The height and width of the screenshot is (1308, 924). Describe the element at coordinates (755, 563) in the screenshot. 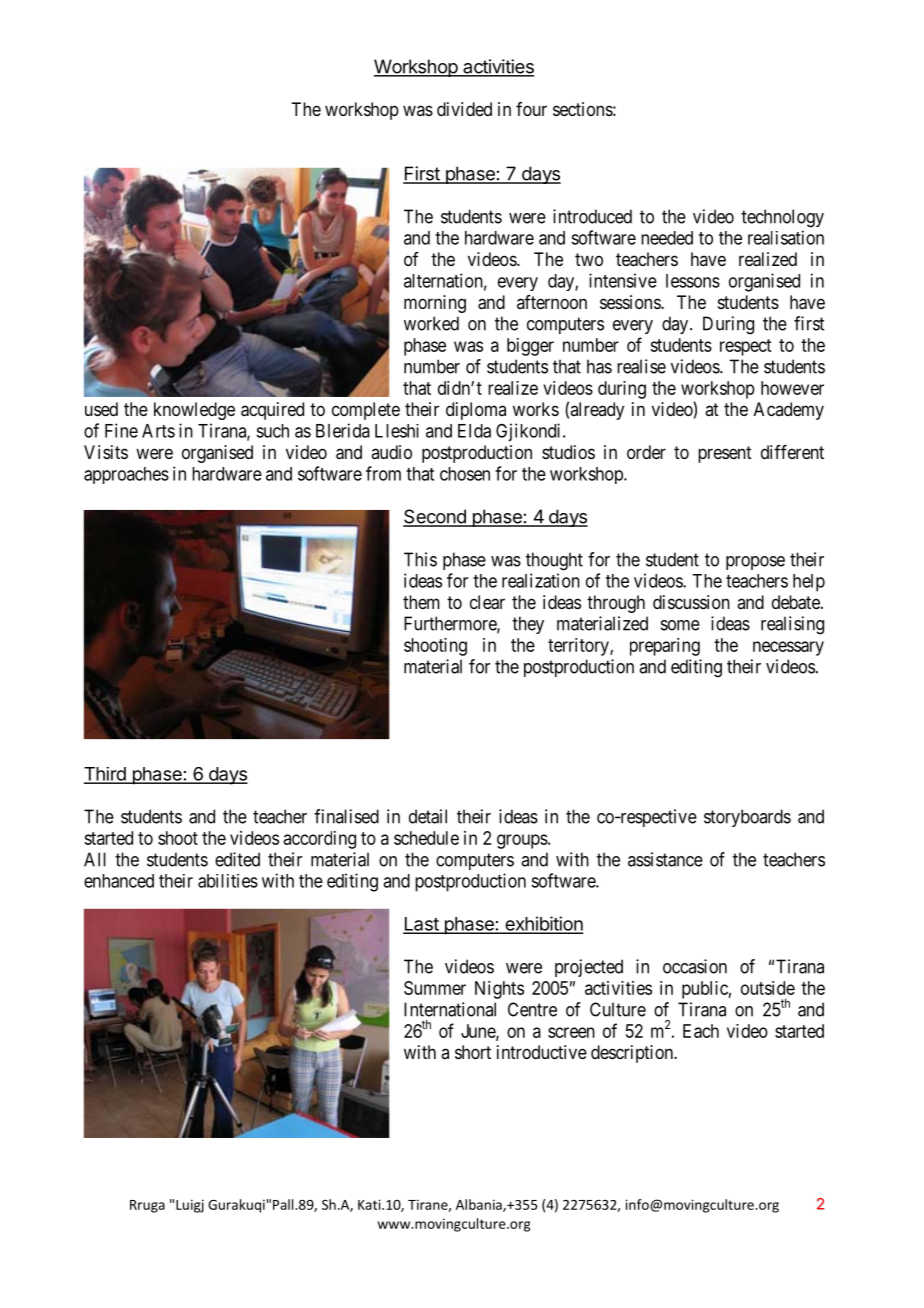

I see `propose` at that location.
